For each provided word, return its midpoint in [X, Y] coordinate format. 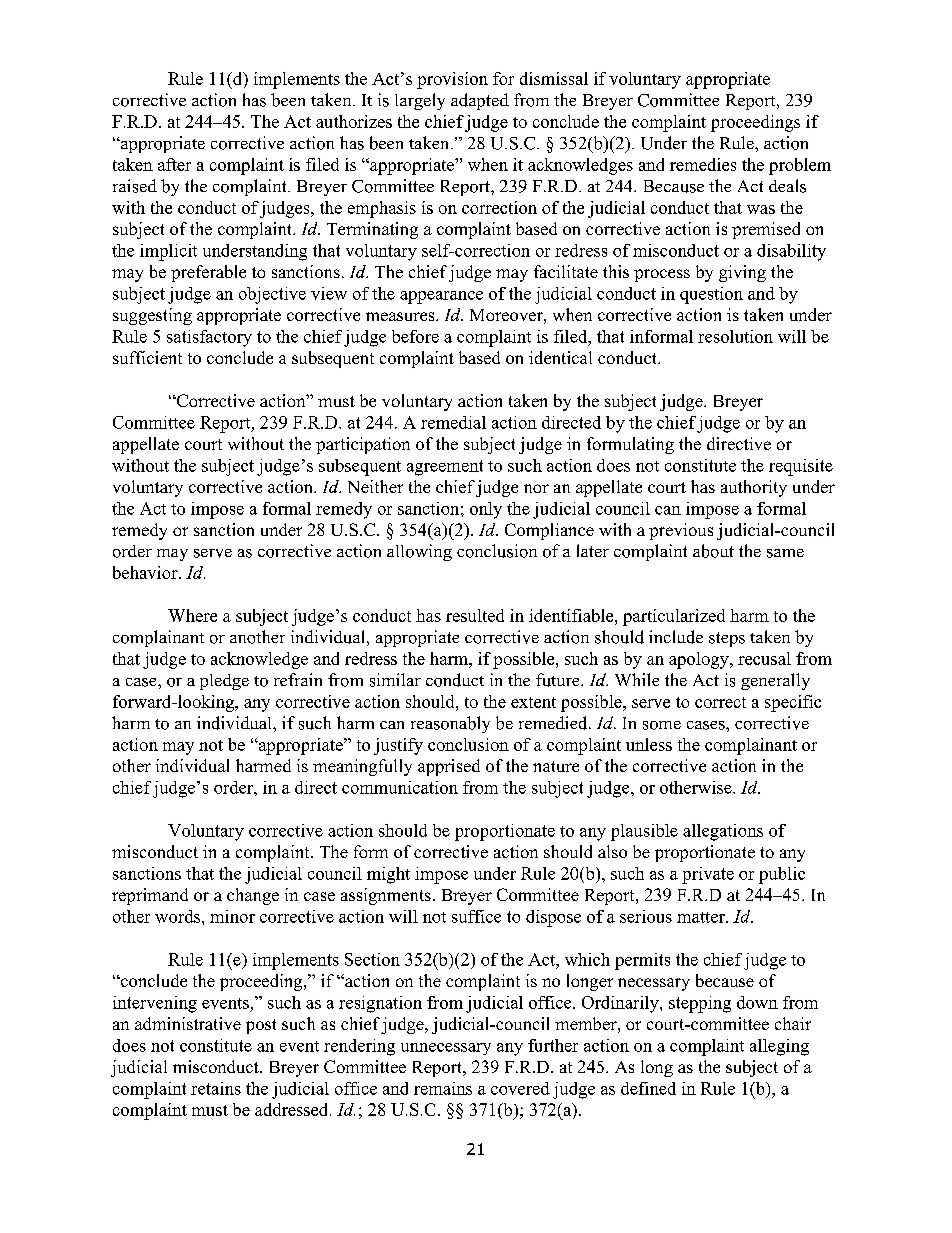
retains [216, 1088]
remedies [703, 164]
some [662, 725]
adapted [480, 101]
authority [754, 488]
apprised [449, 767]
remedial [453, 422]
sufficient [147, 357]
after [174, 164]
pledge [224, 682]
